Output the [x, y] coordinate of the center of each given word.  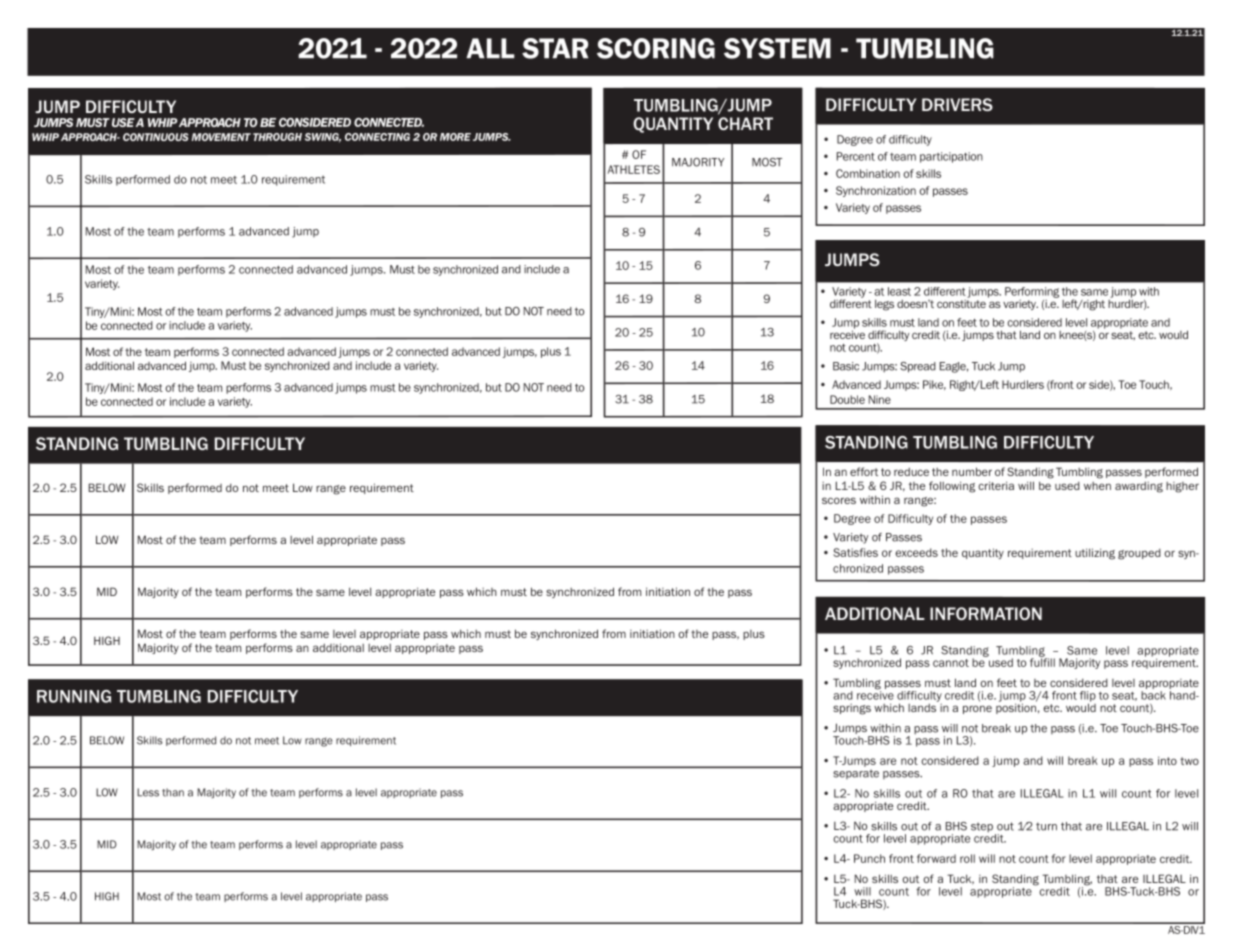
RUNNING [74, 696]
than [173, 792]
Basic [846, 366]
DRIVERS [957, 104]
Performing [1032, 292]
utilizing [1095, 554]
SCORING [656, 48]
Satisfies [855, 552]
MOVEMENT [221, 137]
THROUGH [277, 137]
